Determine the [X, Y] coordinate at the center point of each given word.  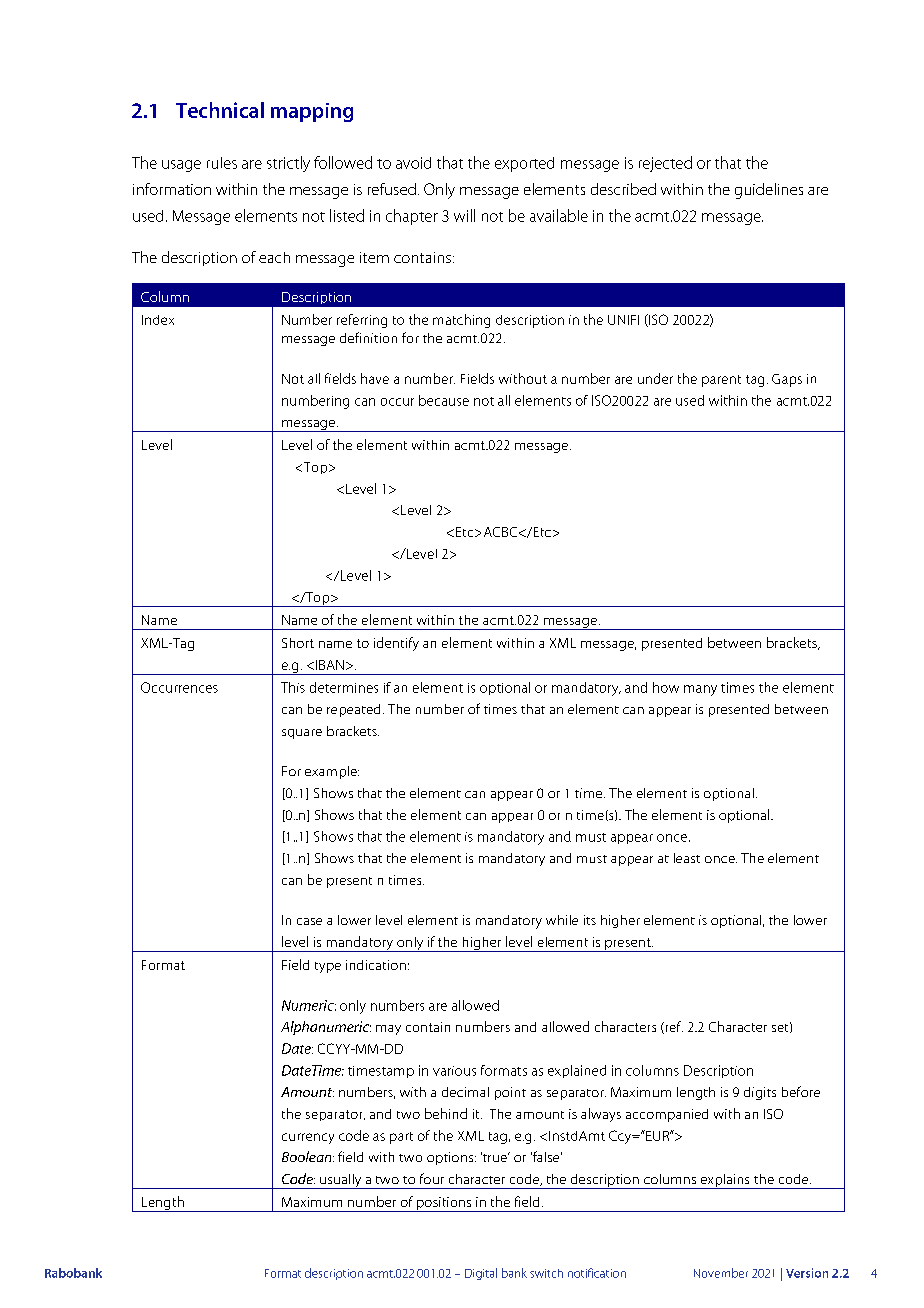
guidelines [769, 191]
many [700, 690]
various [454, 1071]
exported [524, 164]
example [332, 772]
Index [158, 320]
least [687, 858]
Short [298, 643]
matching [461, 321]
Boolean [308, 1156]
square [302, 734]
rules [222, 163]
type [328, 967]
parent [721, 381]
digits [760, 1093]
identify [396, 644]
